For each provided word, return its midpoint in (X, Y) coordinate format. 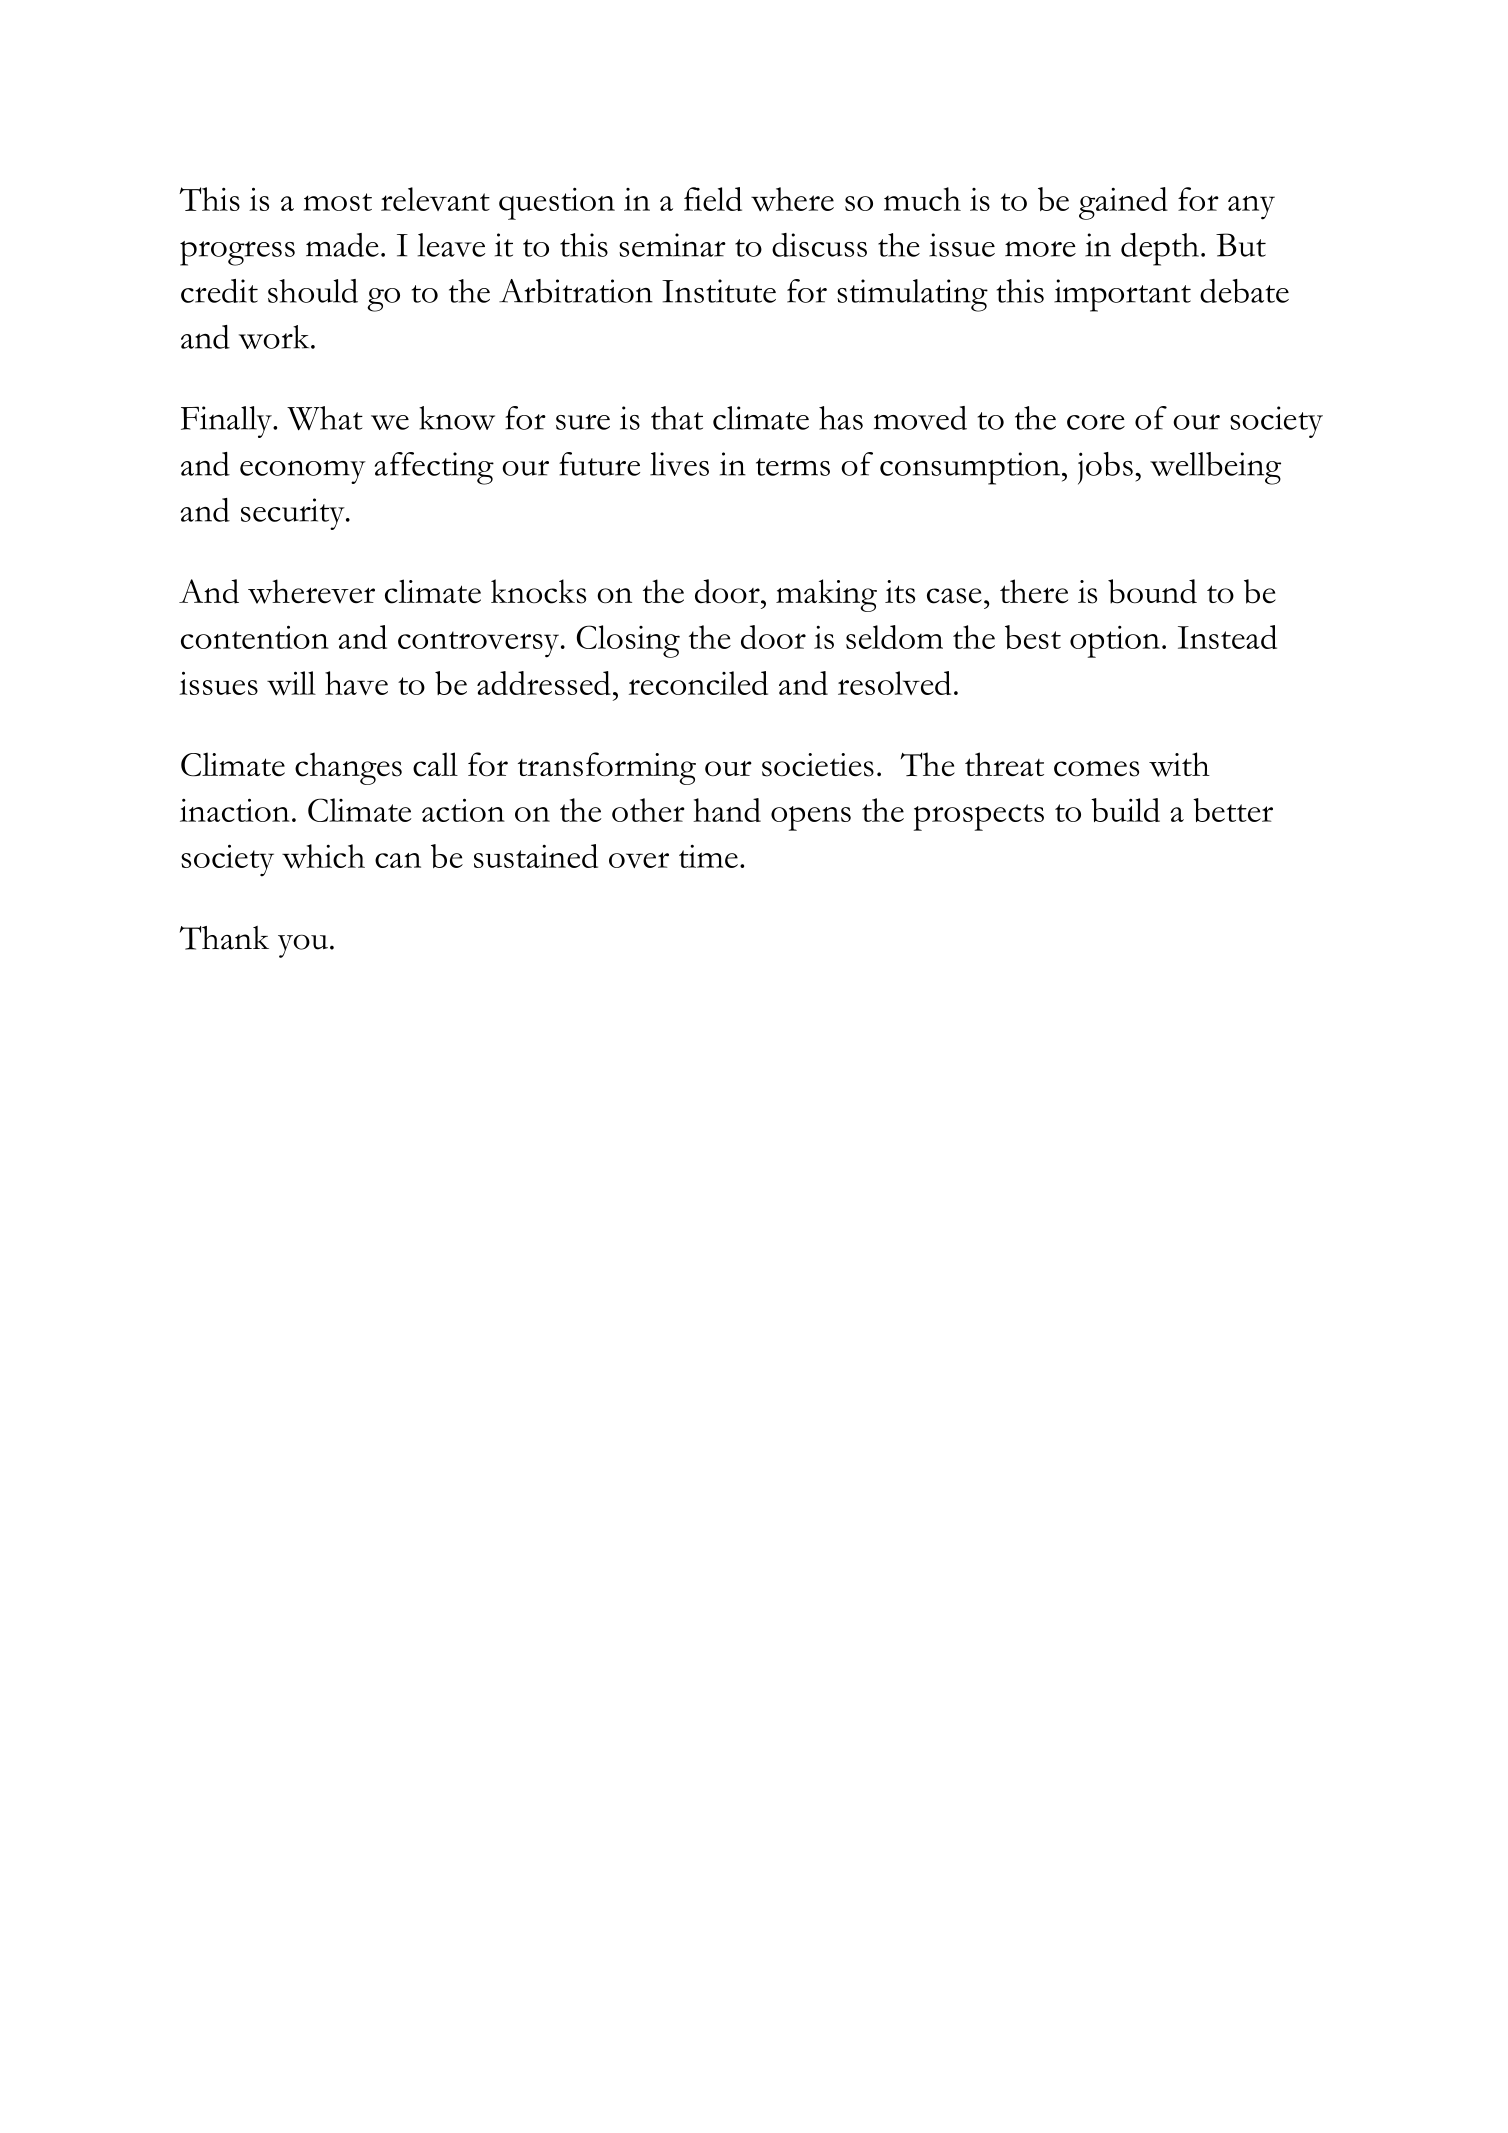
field (713, 199)
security (294, 514)
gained (1123, 203)
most (338, 202)
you (303, 946)
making (826, 595)
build (1125, 810)
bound (1152, 591)
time (708, 856)
